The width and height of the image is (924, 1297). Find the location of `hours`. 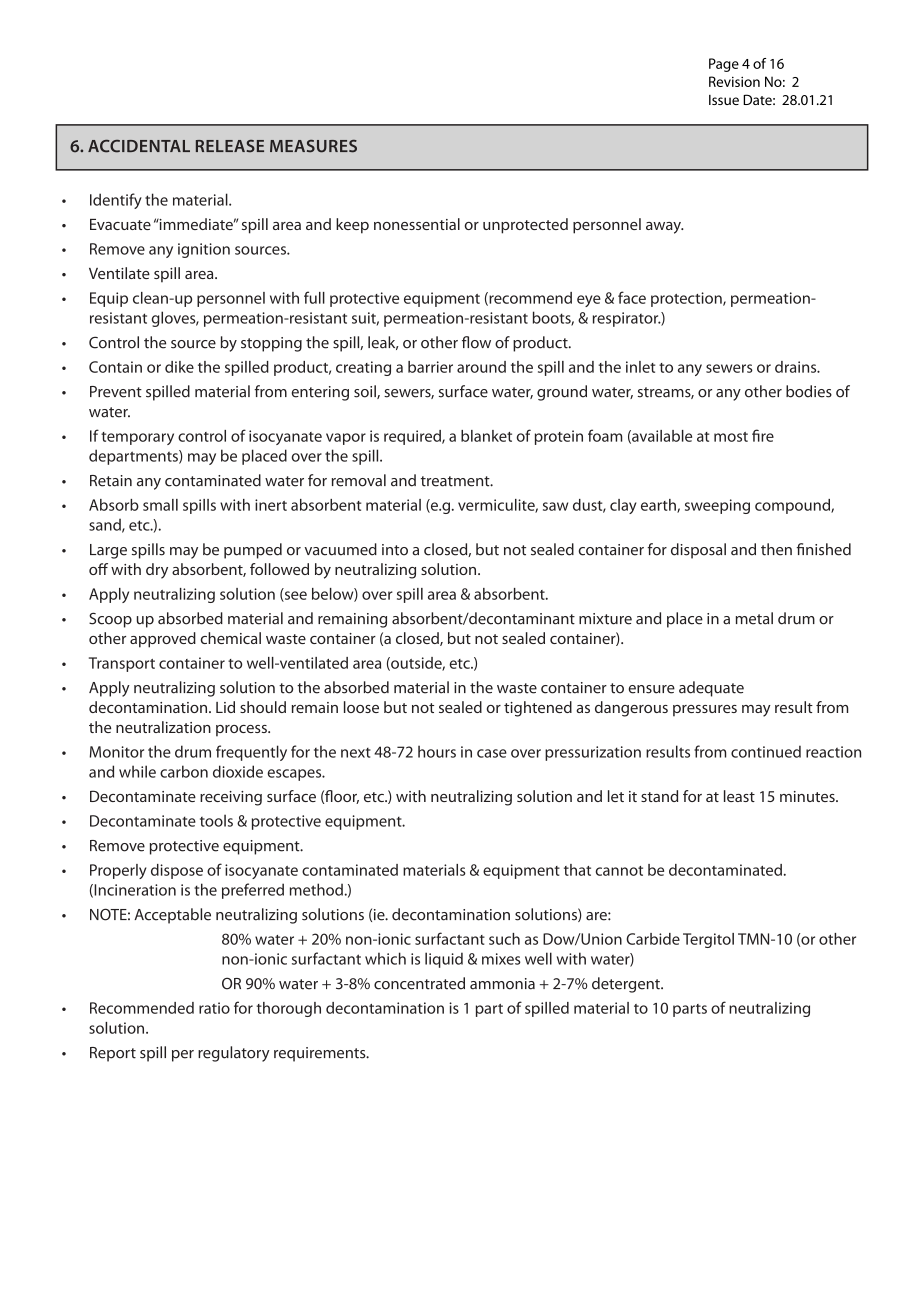

hours is located at coordinates (437, 751).
